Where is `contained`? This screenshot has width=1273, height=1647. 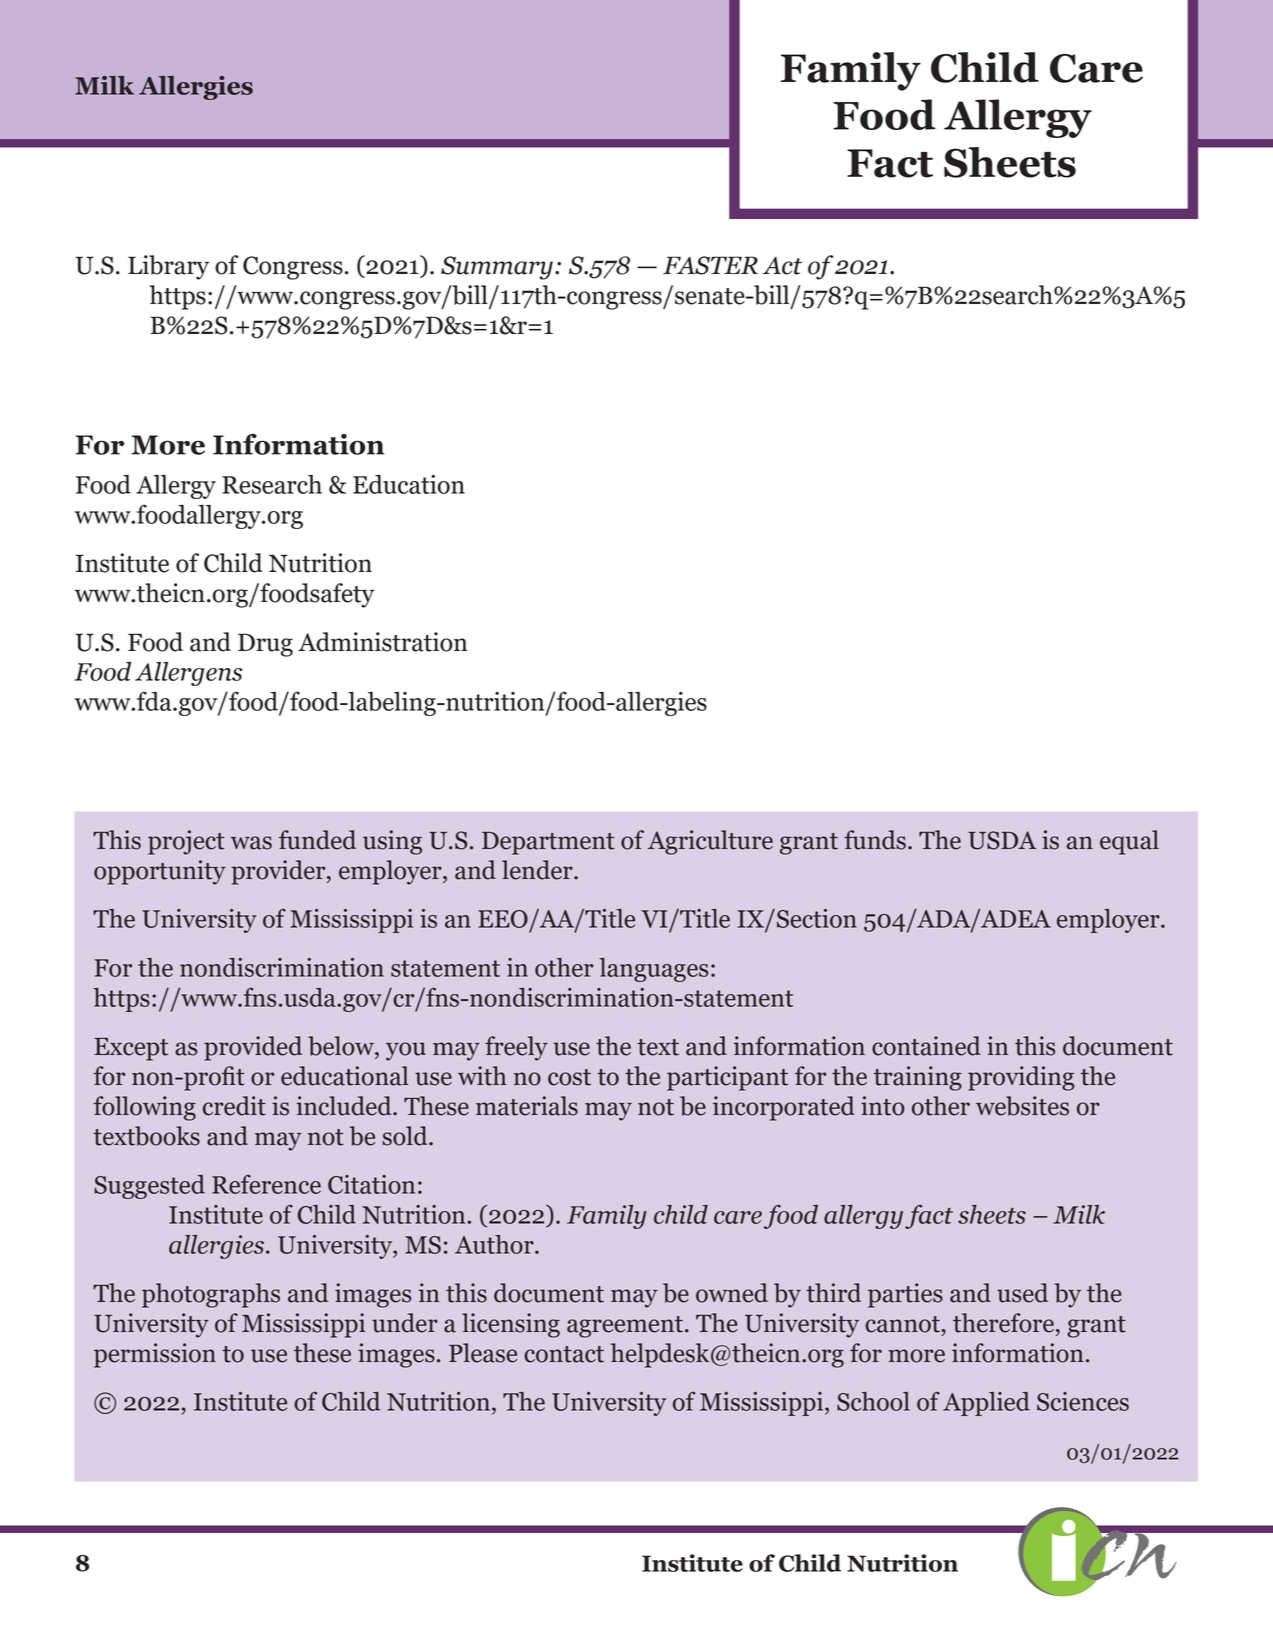 contained is located at coordinates (926, 1046).
